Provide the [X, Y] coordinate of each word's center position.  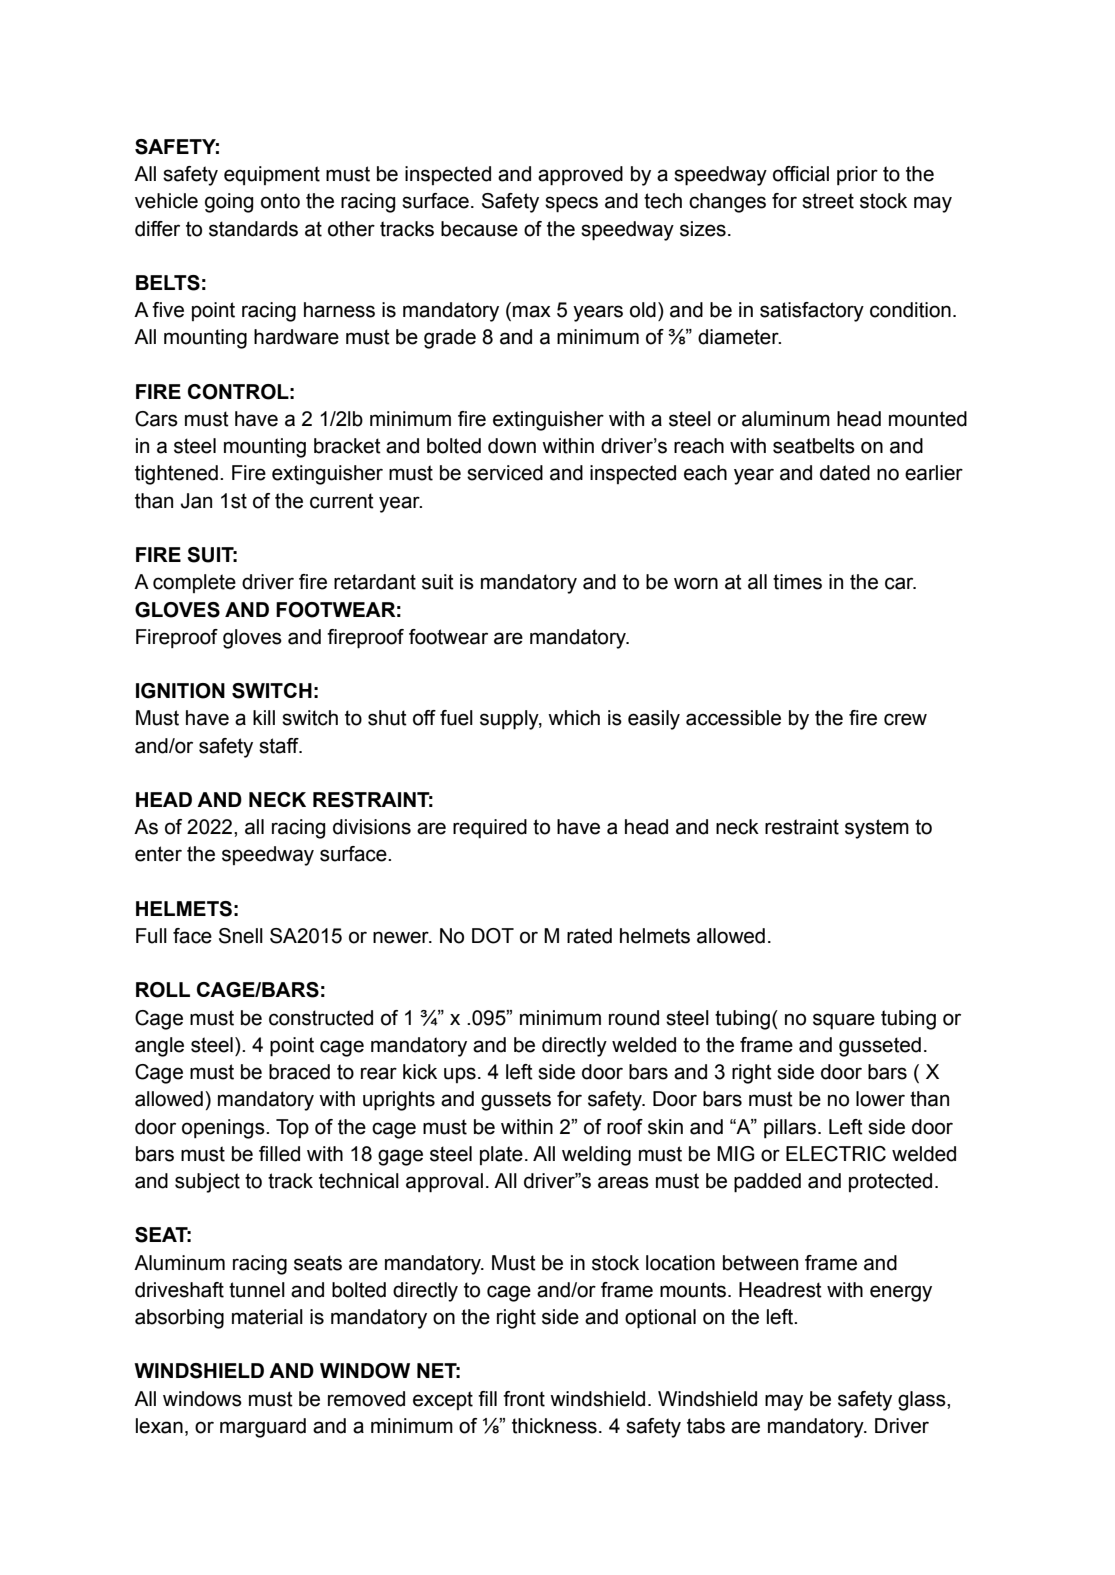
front [524, 1399]
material [267, 1317]
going [229, 203]
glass [923, 1401]
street [828, 201]
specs [571, 204]
